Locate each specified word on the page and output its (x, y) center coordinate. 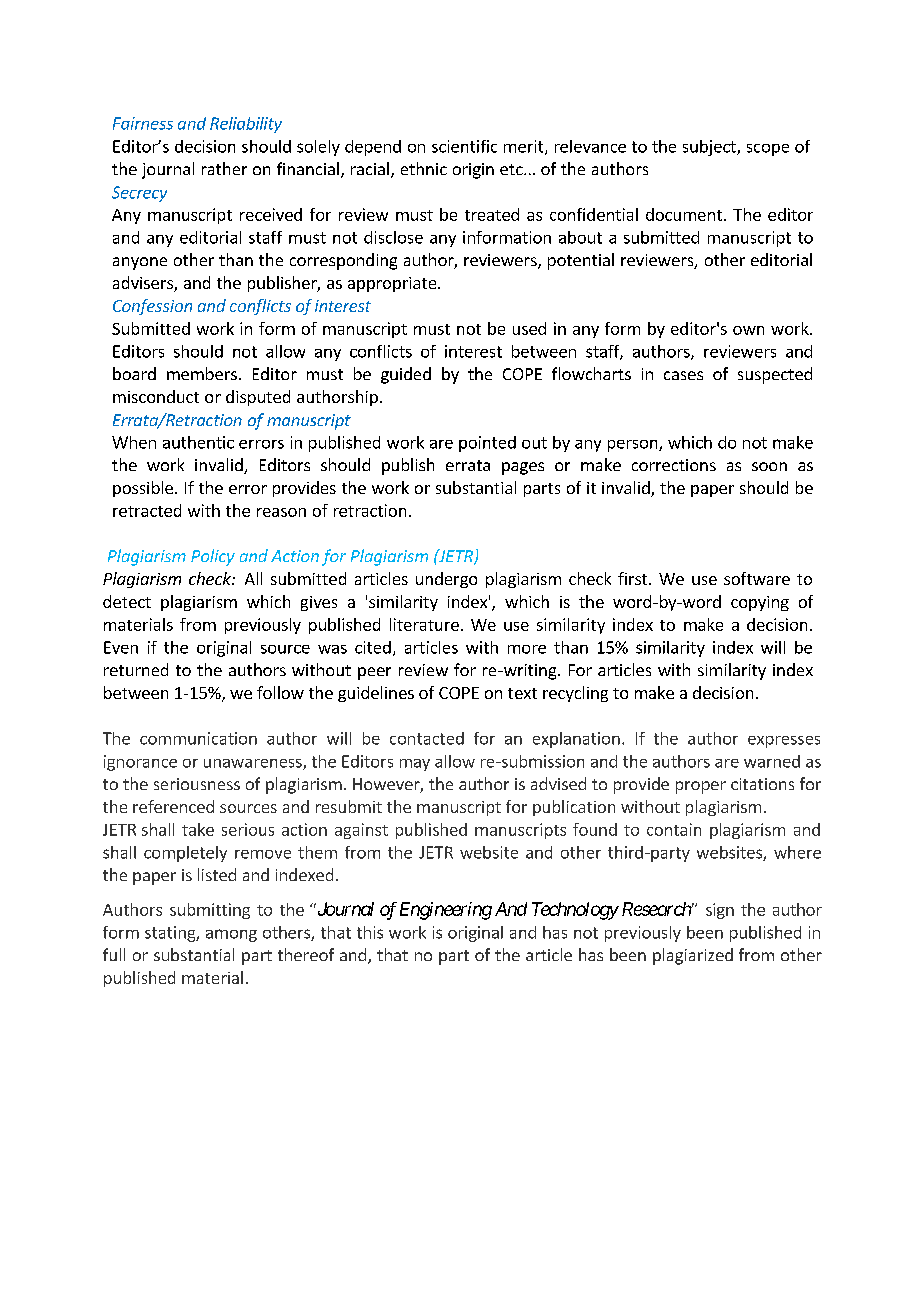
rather (224, 168)
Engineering (446, 911)
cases (683, 375)
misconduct (156, 396)
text (522, 693)
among (231, 935)
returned (136, 669)
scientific (464, 146)
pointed (487, 444)
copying (760, 603)
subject (710, 148)
